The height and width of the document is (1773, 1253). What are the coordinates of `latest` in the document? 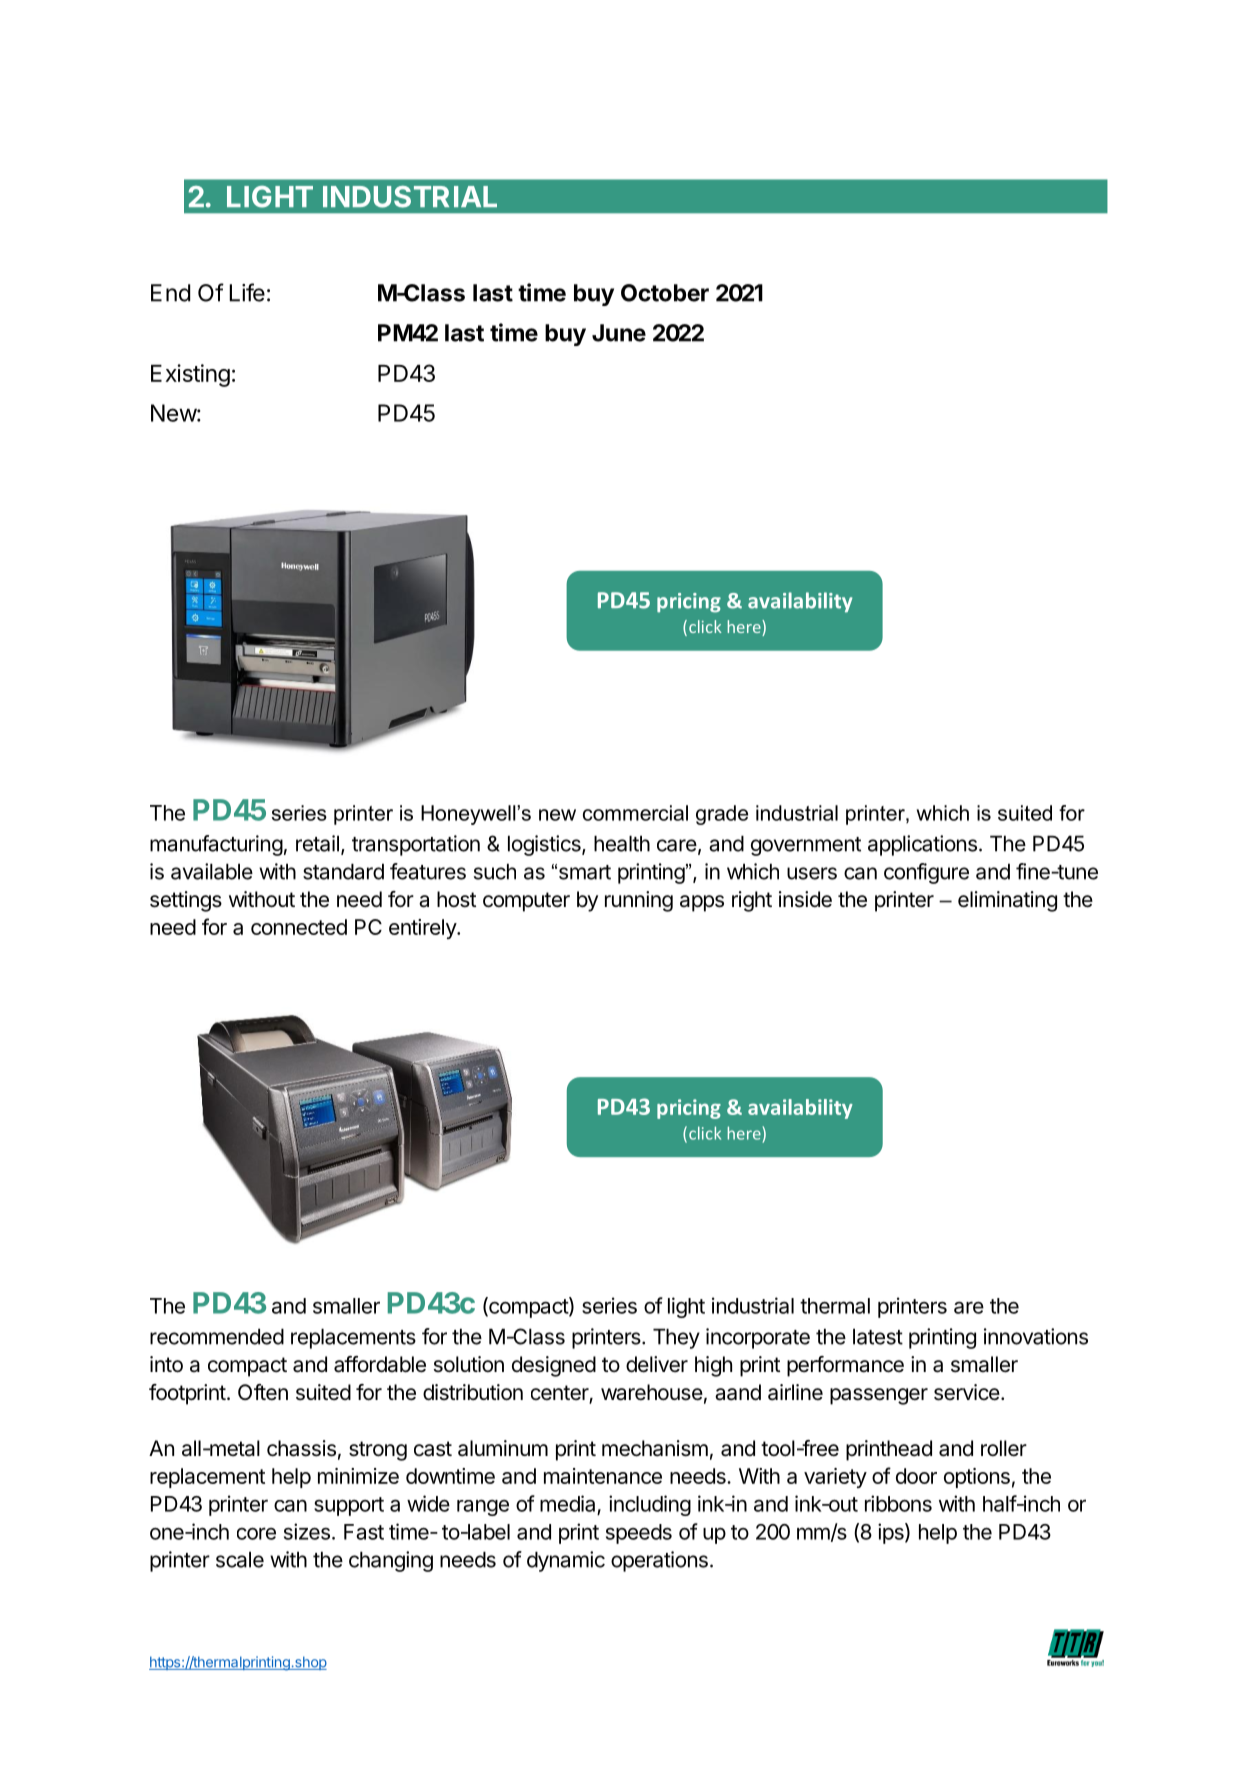 It's located at (878, 1336).
